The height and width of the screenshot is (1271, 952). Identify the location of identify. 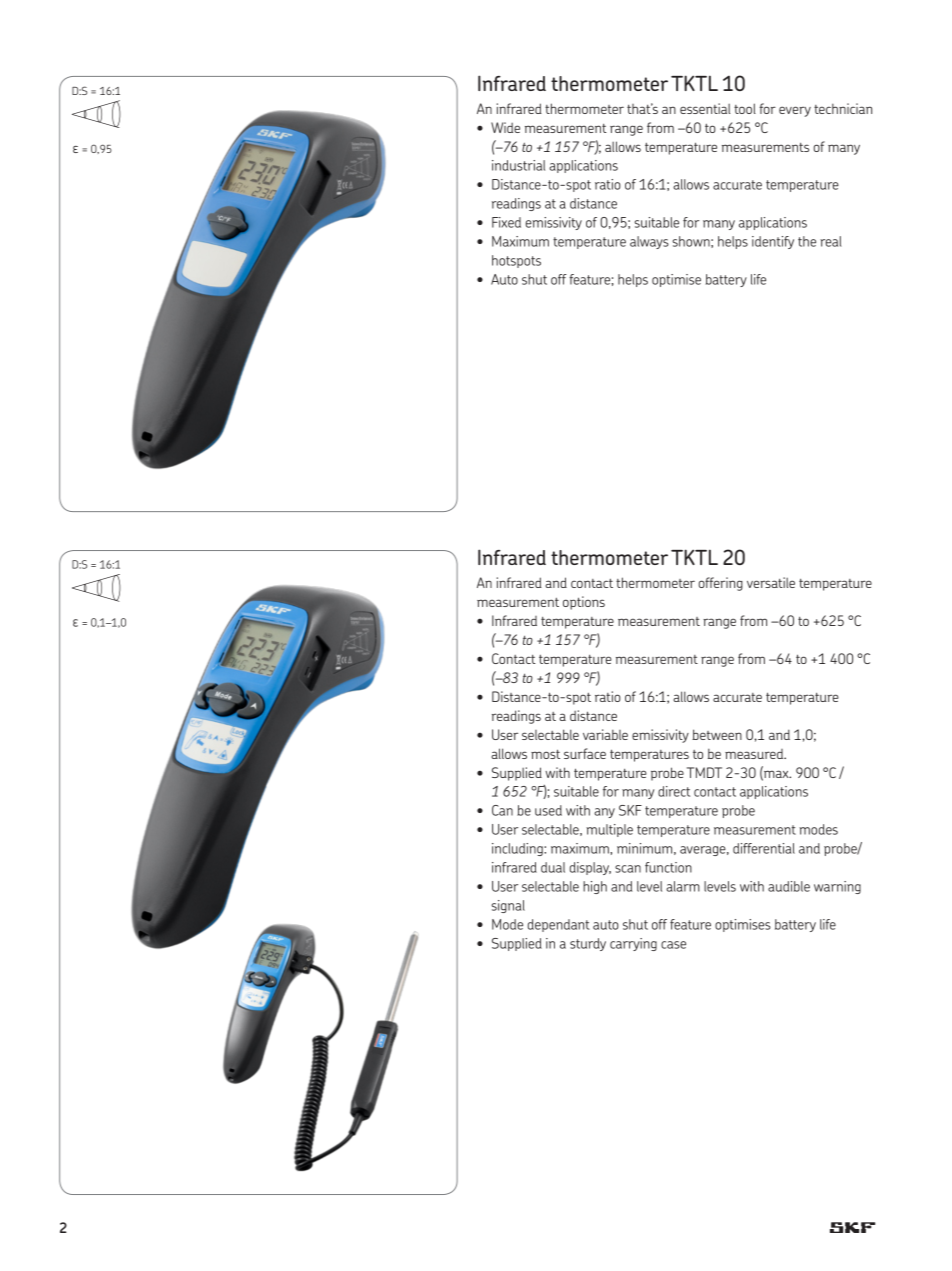
(773, 242).
